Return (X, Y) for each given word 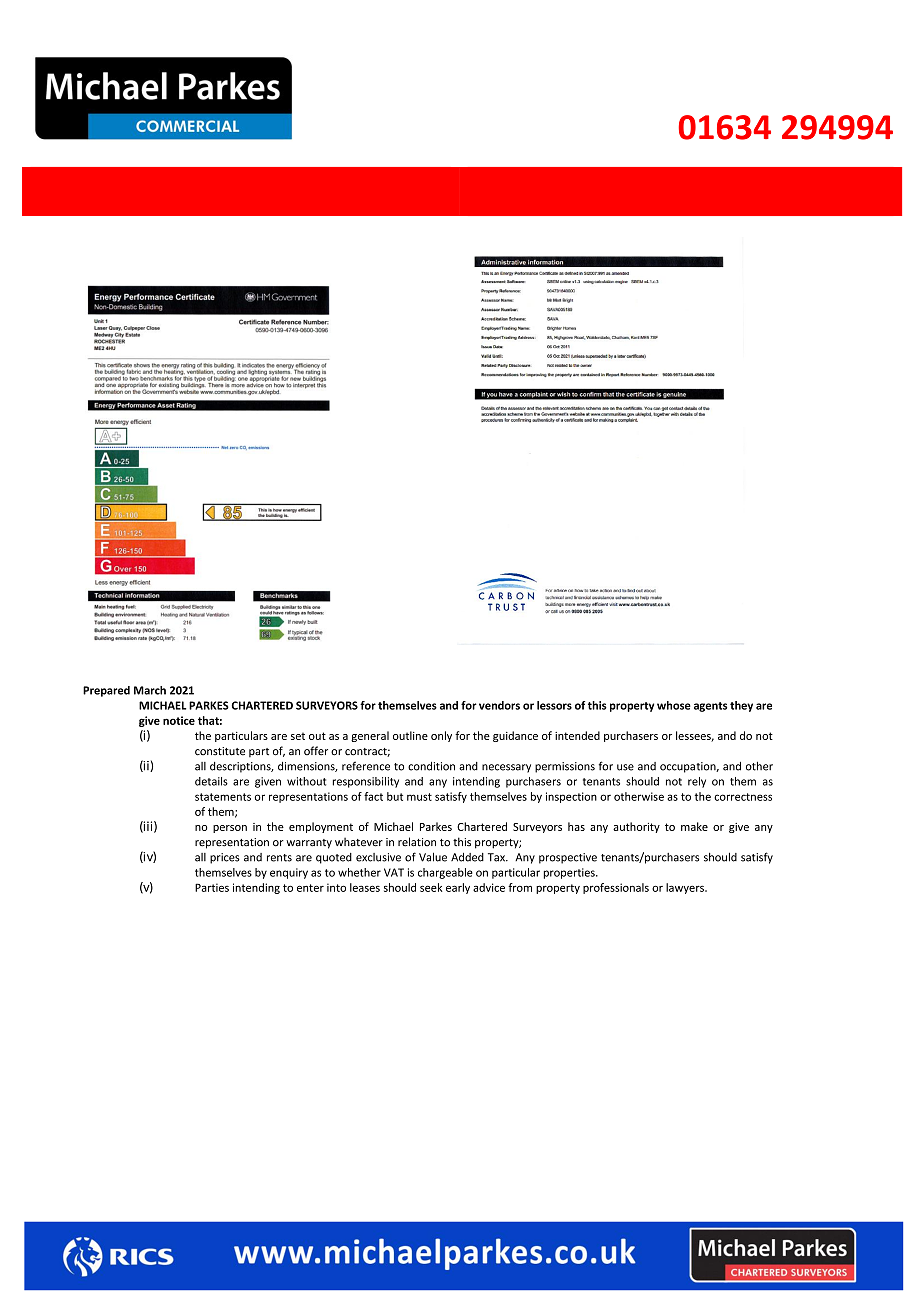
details (211, 781)
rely (697, 782)
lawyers (686, 888)
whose (674, 705)
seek (431, 887)
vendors (499, 705)
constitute (220, 751)
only (441, 736)
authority (636, 827)
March (150, 690)
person (230, 829)
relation (417, 842)
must (419, 797)
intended (577, 735)
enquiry (289, 873)
